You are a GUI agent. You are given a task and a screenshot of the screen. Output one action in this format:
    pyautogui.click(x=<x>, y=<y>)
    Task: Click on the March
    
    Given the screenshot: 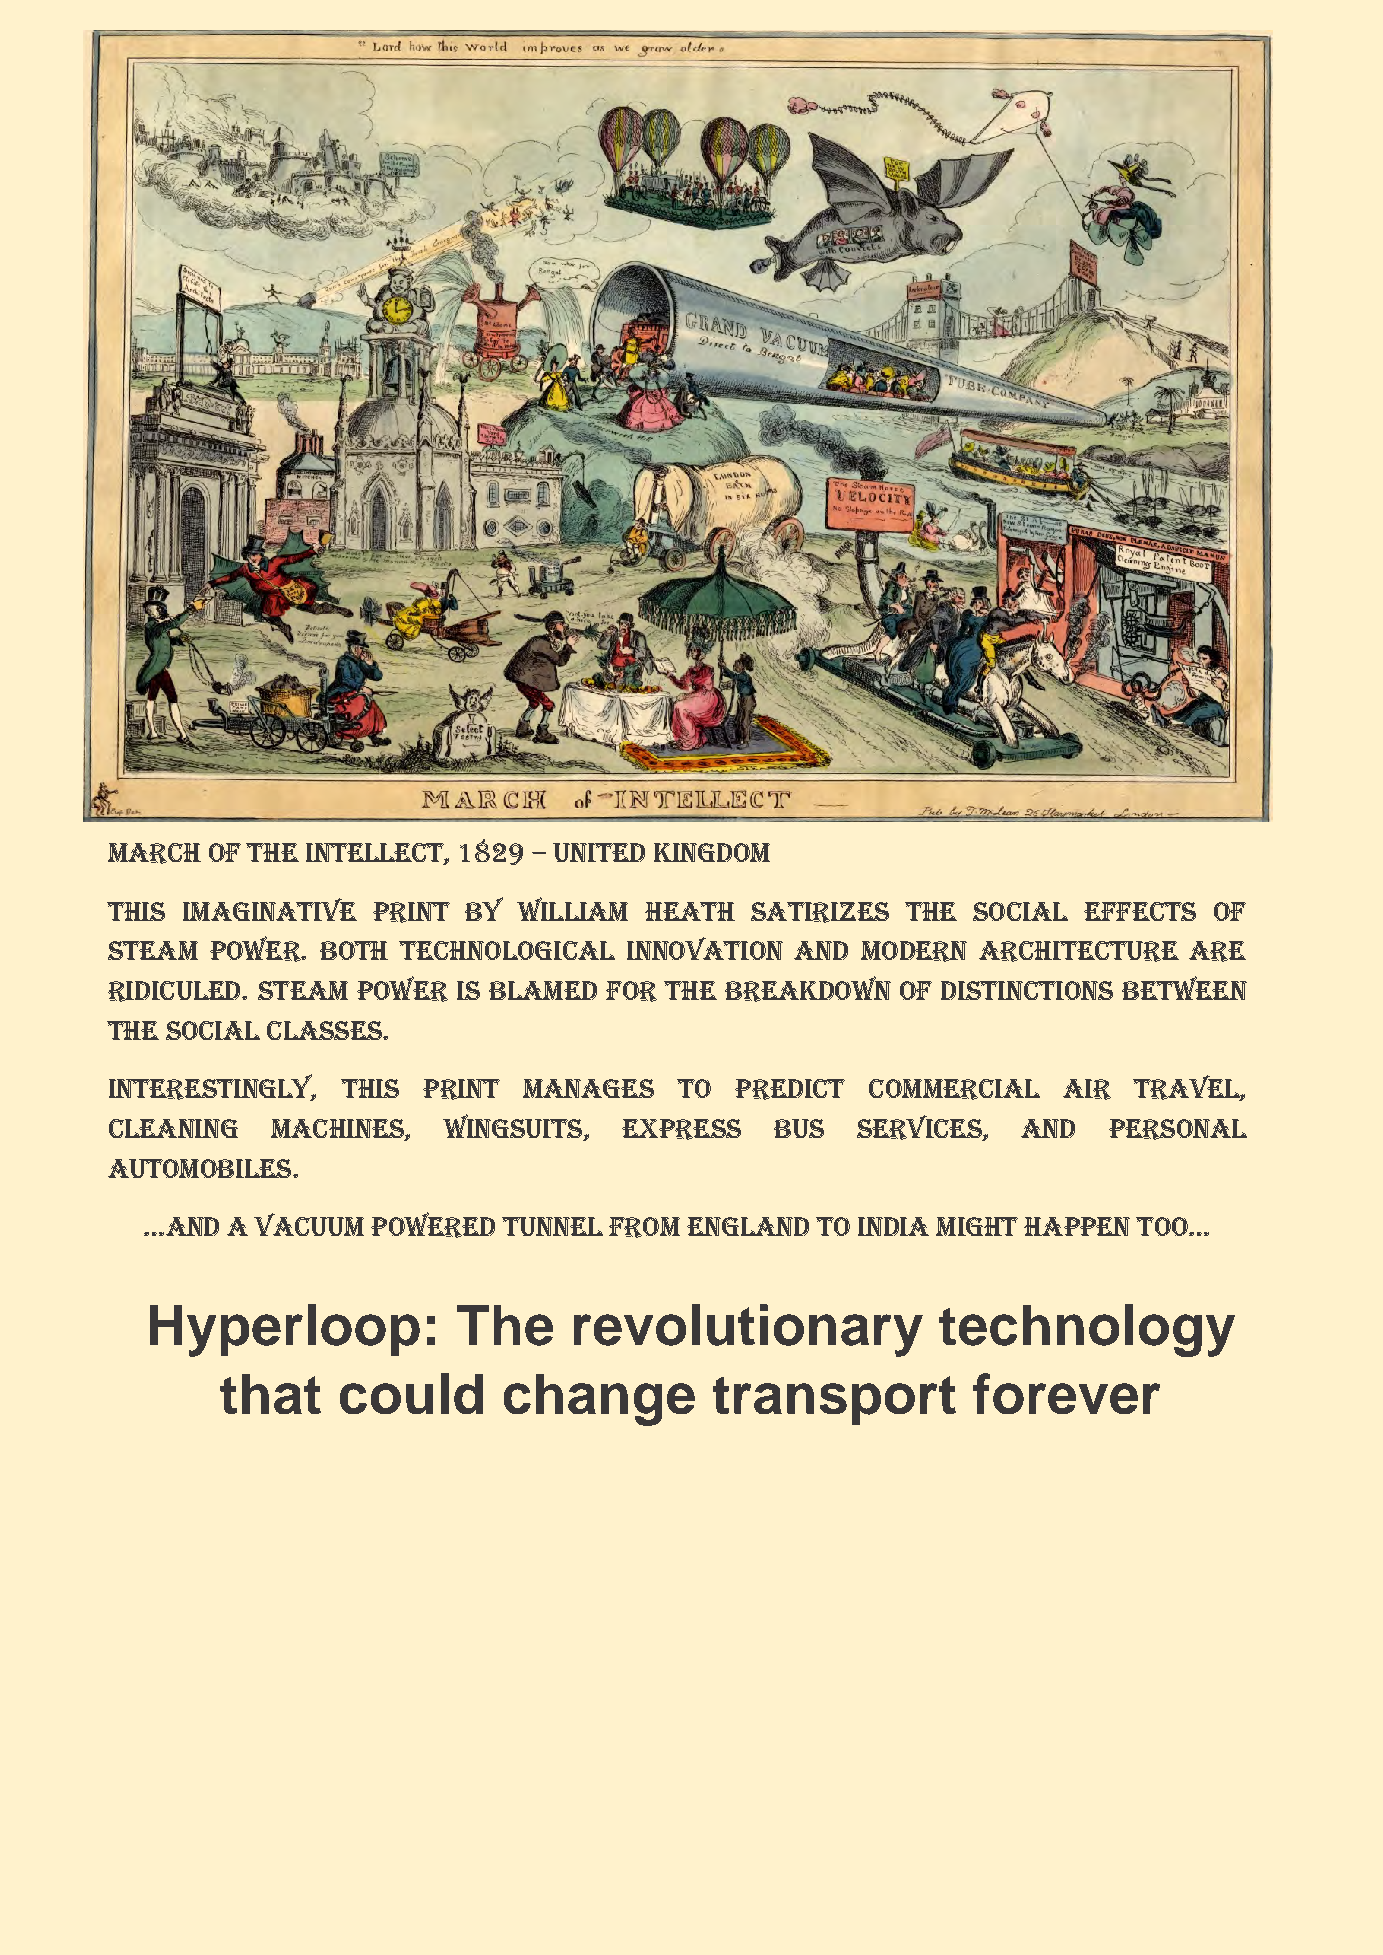 What is the action you would take?
    pyautogui.click(x=154, y=853)
